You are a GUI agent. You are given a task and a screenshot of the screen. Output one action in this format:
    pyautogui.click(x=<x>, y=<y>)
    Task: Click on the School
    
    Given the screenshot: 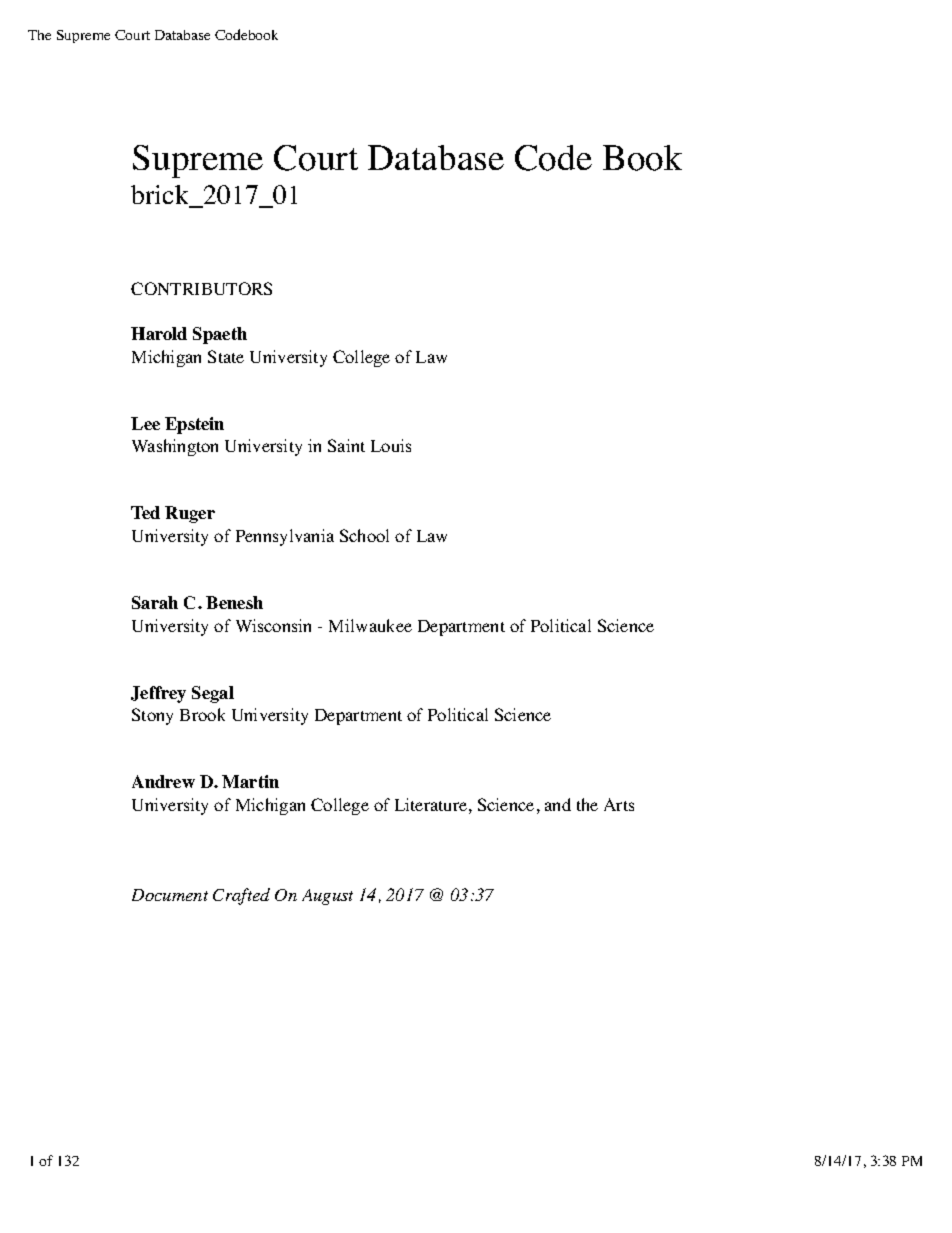 What is the action you would take?
    pyautogui.click(x=364, y=535)
